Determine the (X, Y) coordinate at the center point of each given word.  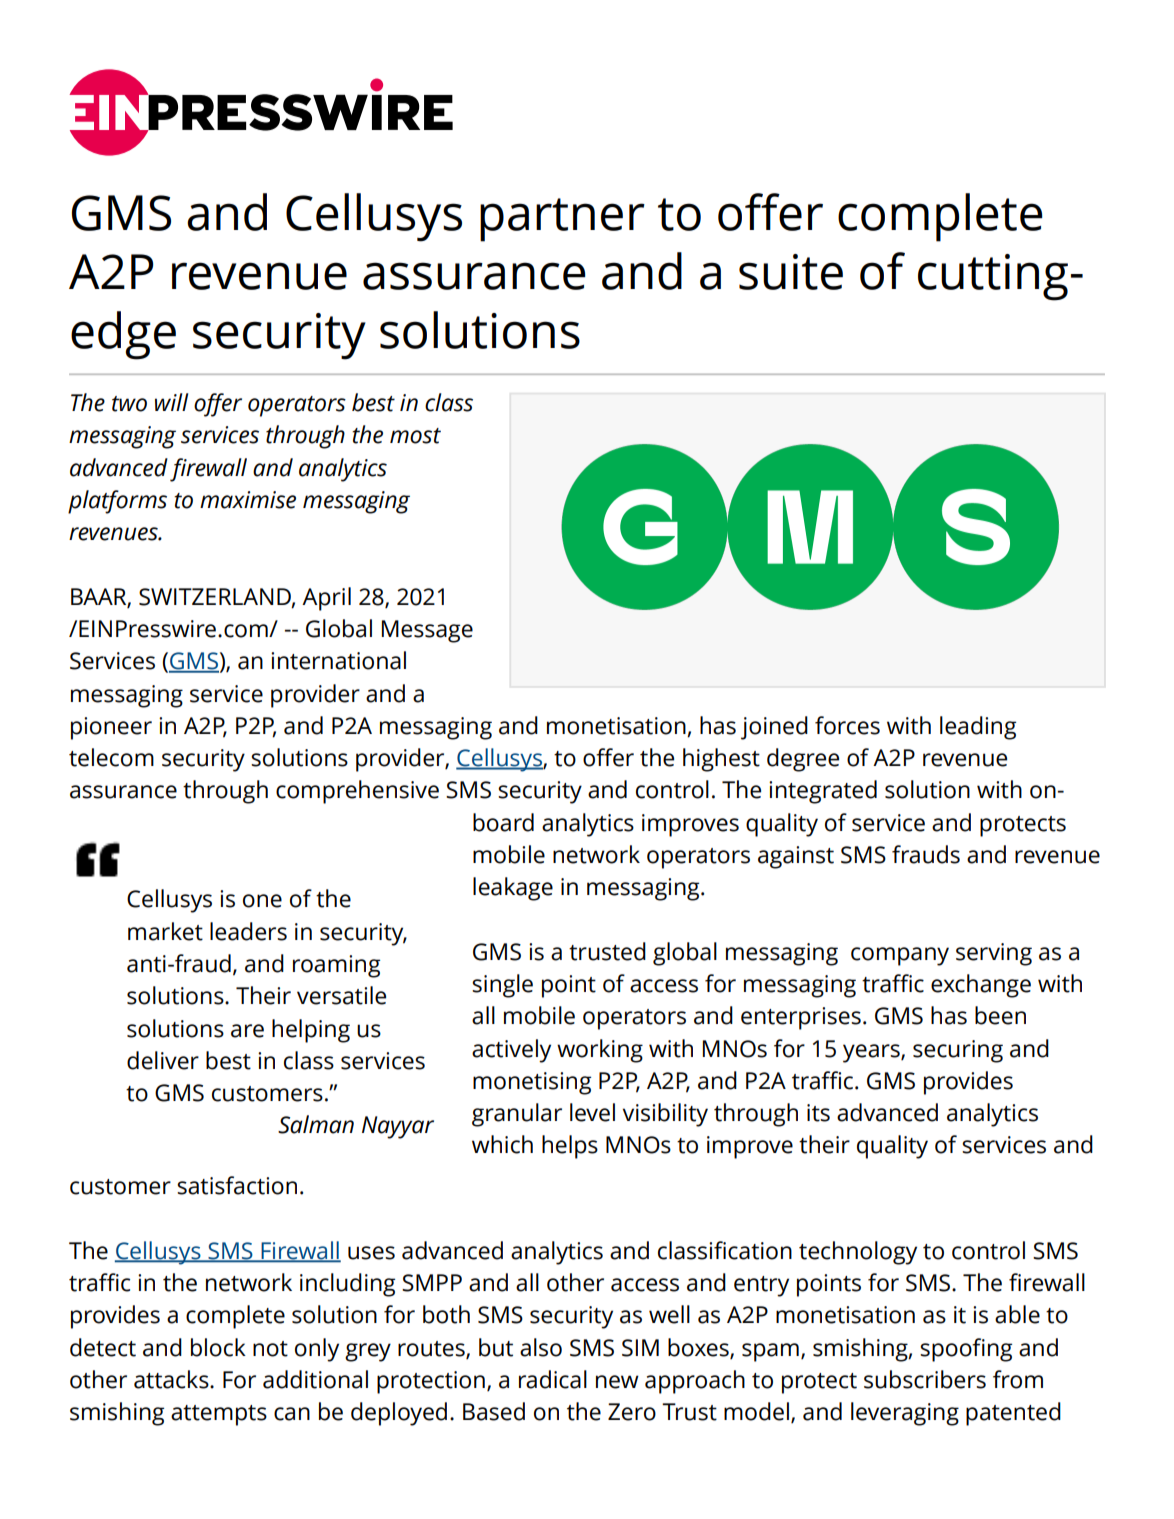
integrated (823, 792)
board (503, 822)
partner (562, 220)
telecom (111, 757)
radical (553, 1379)
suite (791, 272)
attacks (172, 1379)
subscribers (925, 1379)
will (171, 402)
